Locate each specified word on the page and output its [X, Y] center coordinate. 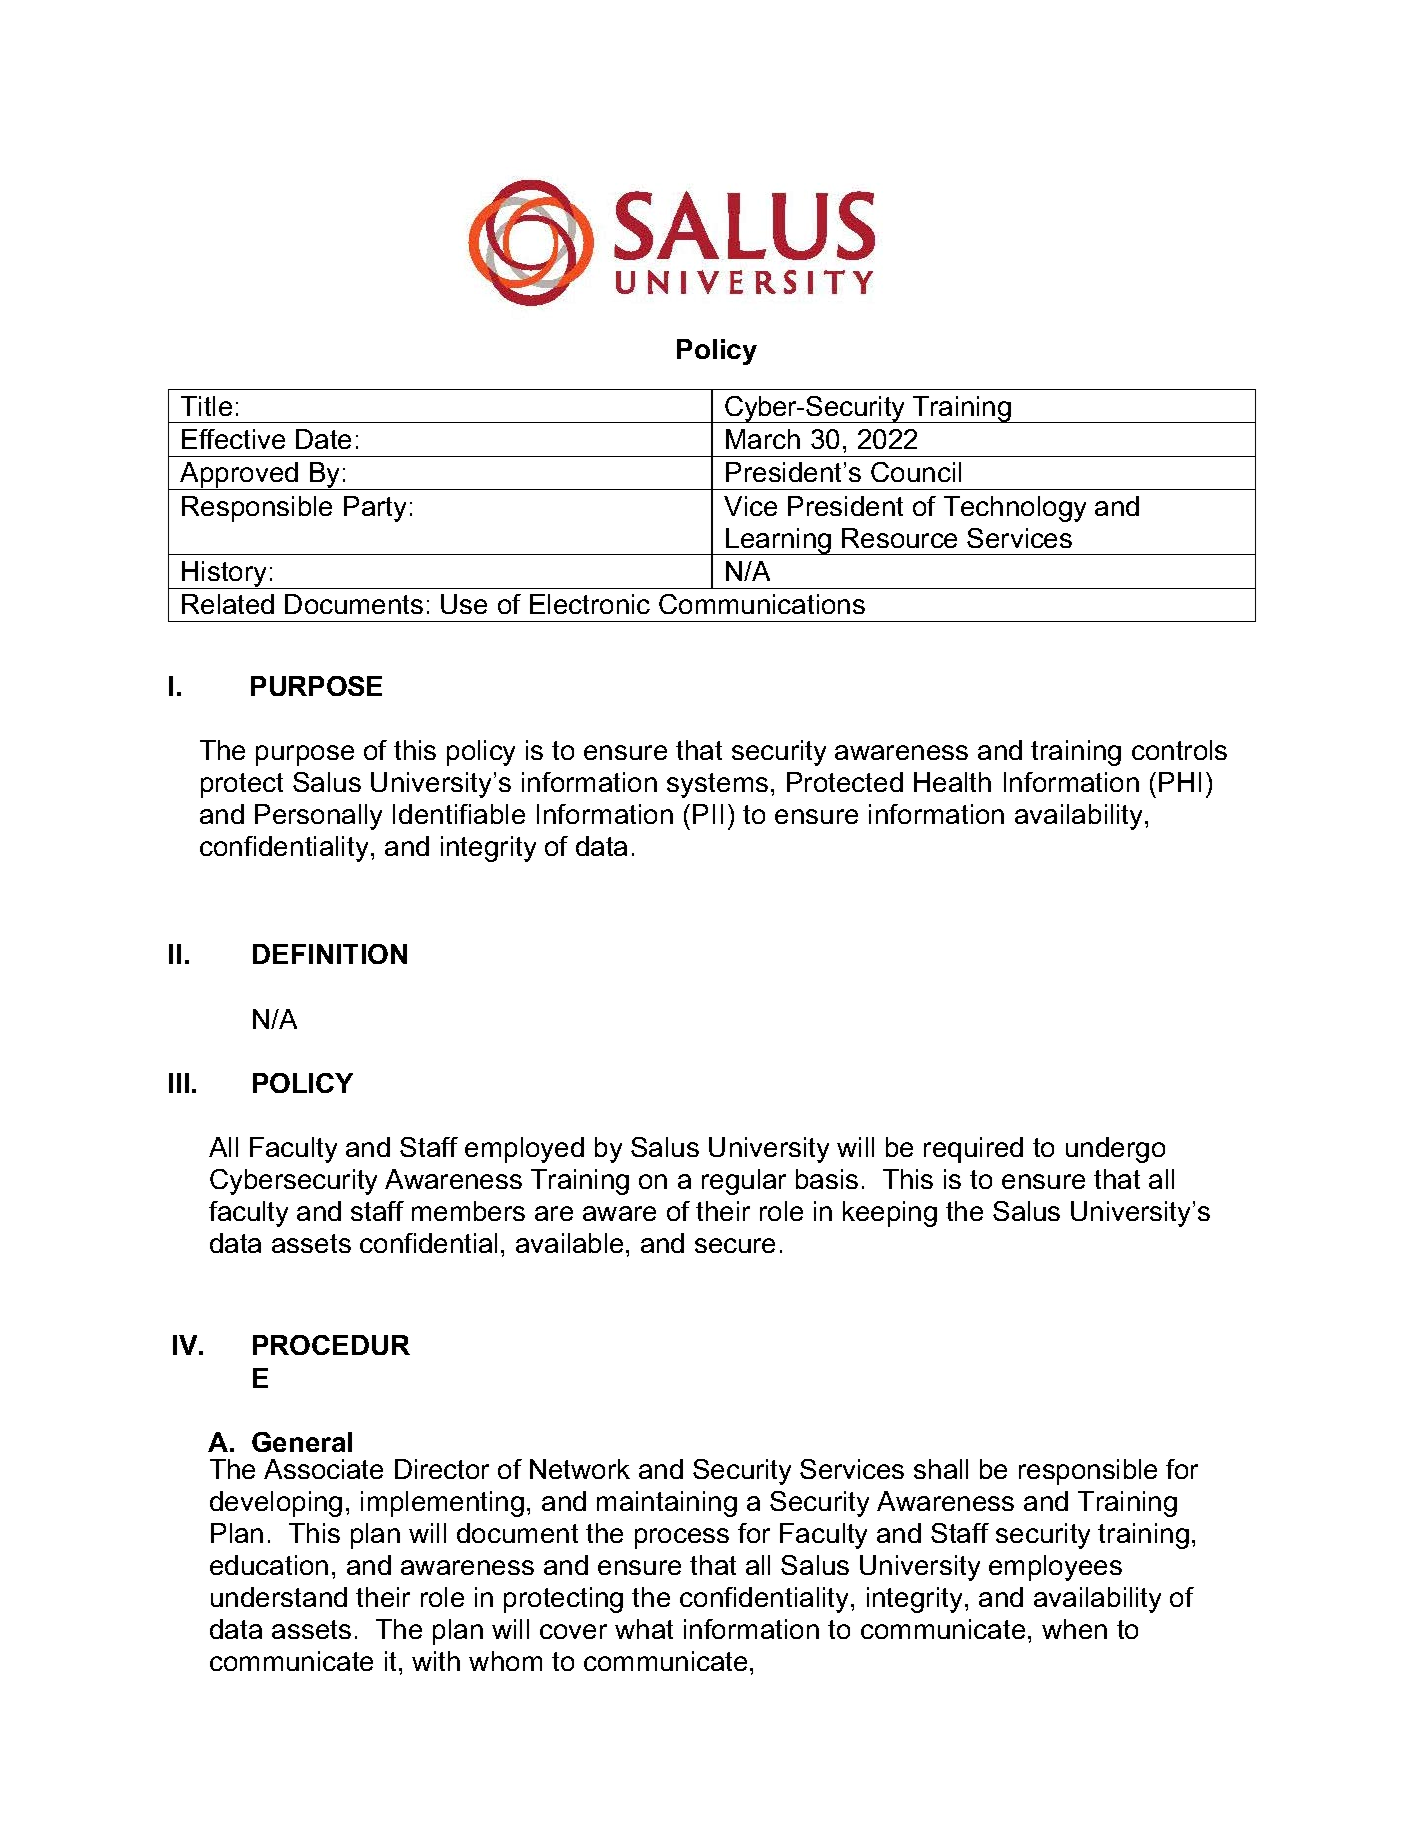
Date [323, 439]
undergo [1115, 1150]
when [1074, 1629]
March [763, 439]
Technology [1015, 509]
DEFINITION [330, 954]
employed [524, 1150]
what [644, 1629]
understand [279, 1597]
